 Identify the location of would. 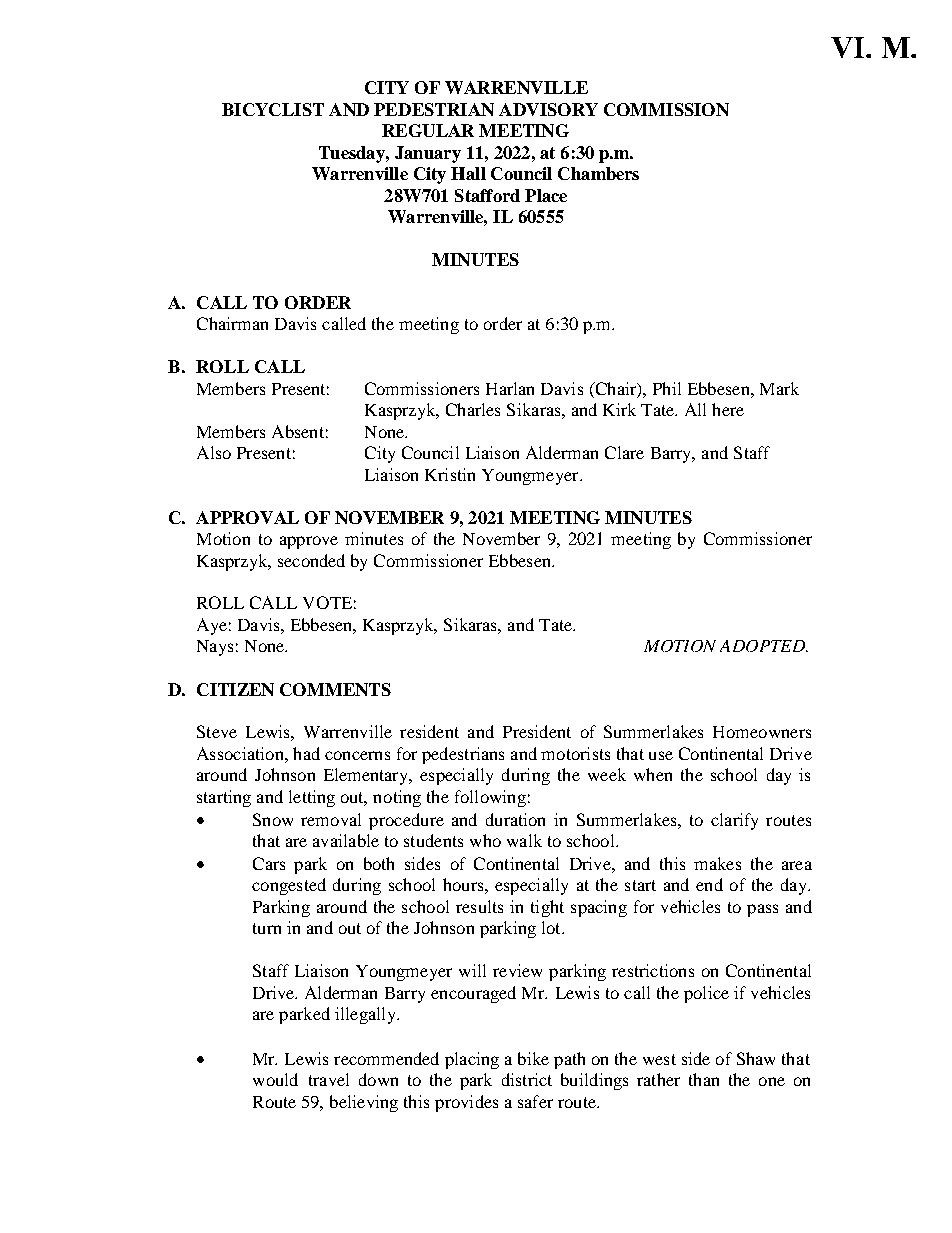
(275, 1079).
